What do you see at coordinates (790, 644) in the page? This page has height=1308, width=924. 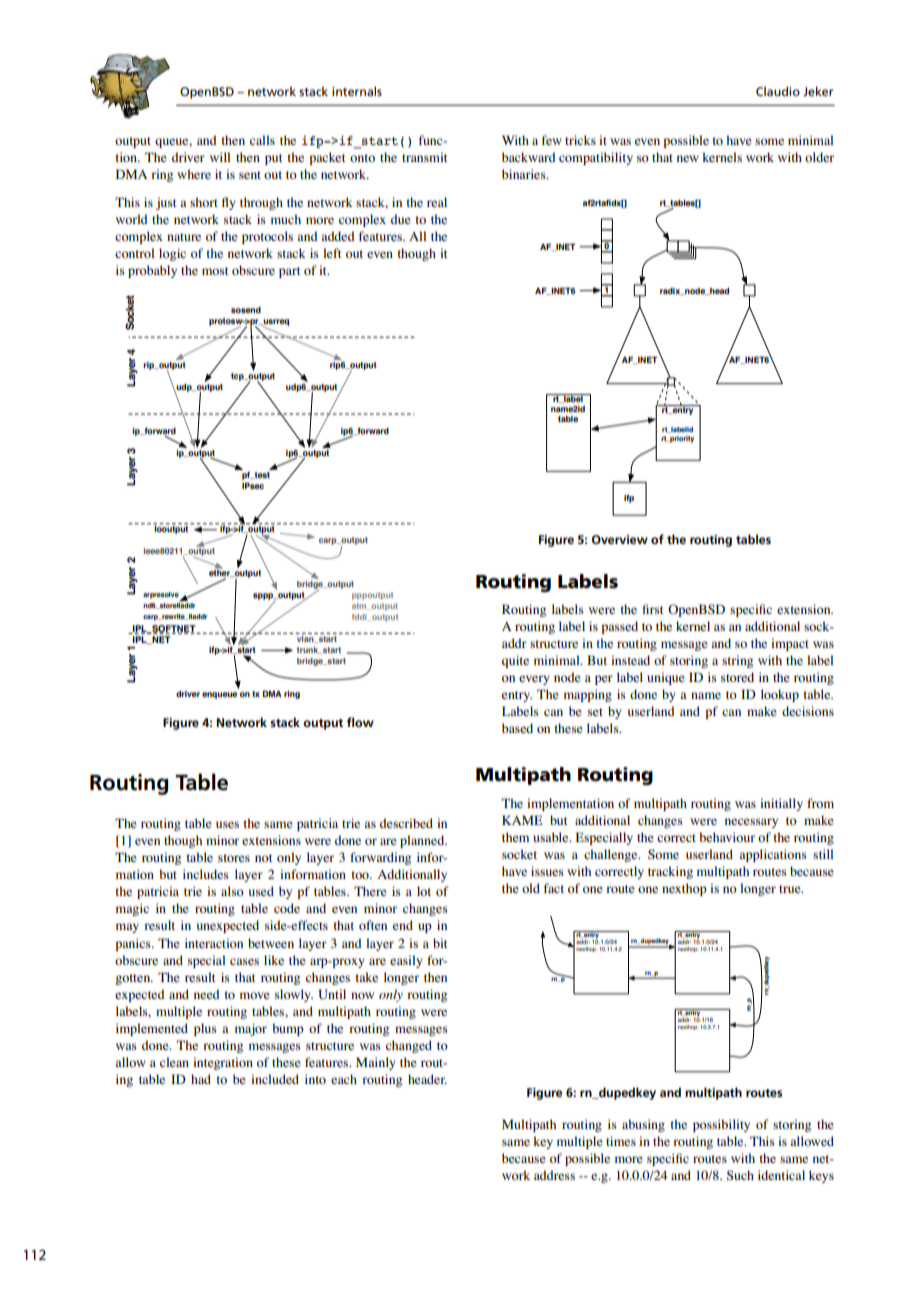 I see `impact` at bounding box center [790, 644].
